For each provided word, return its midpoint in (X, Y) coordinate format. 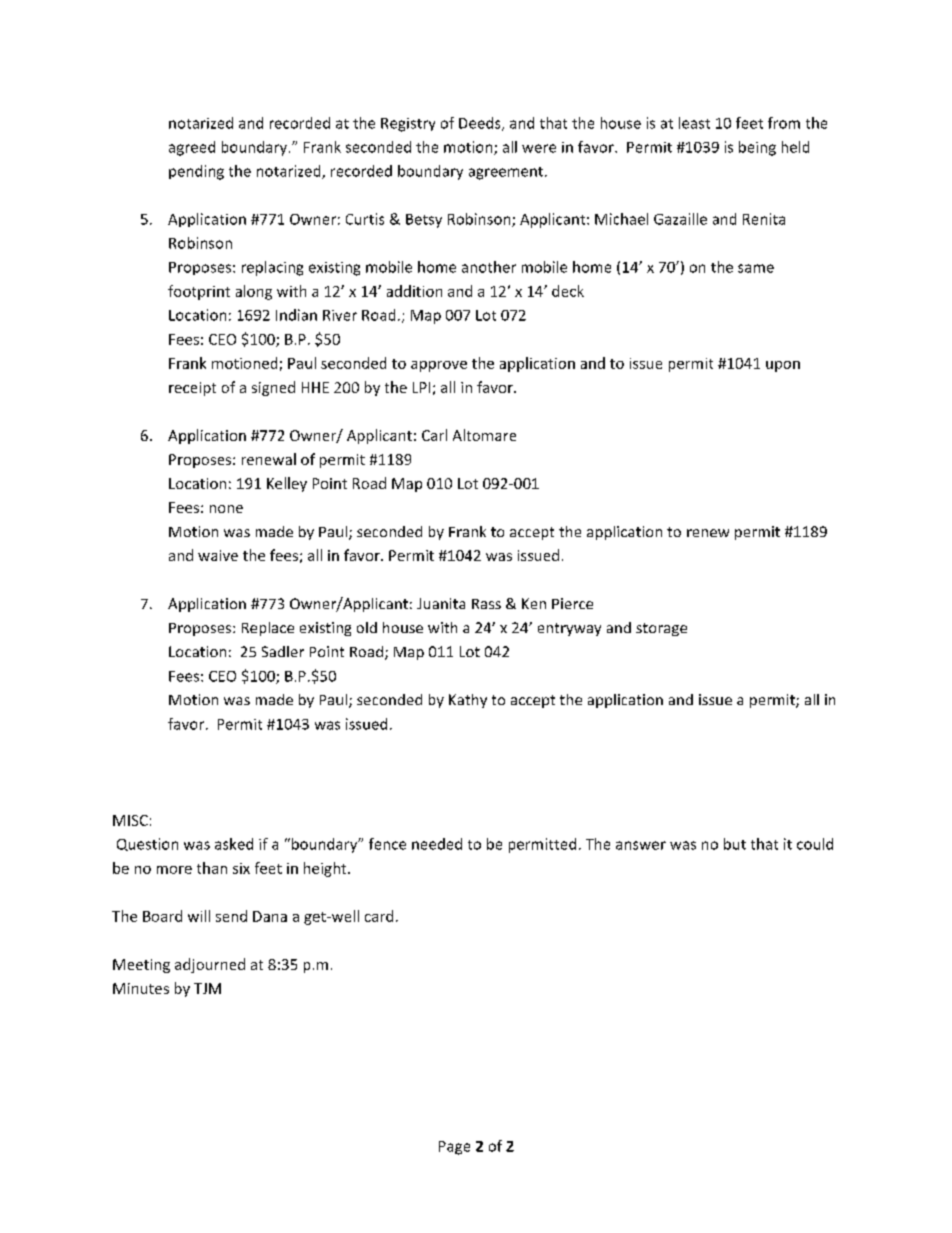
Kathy (468, 701)
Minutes (141, 988)
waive (218, 555)
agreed (192, 148)
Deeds (481, 124)
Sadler (283, 651)
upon (783, 366)
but (735, 844)
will (199, 916)
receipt (192, 389)
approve (439, 366)
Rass (486, 604)
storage (661, 629)
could (815, 844)
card (379, 916)
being (757, 148)
